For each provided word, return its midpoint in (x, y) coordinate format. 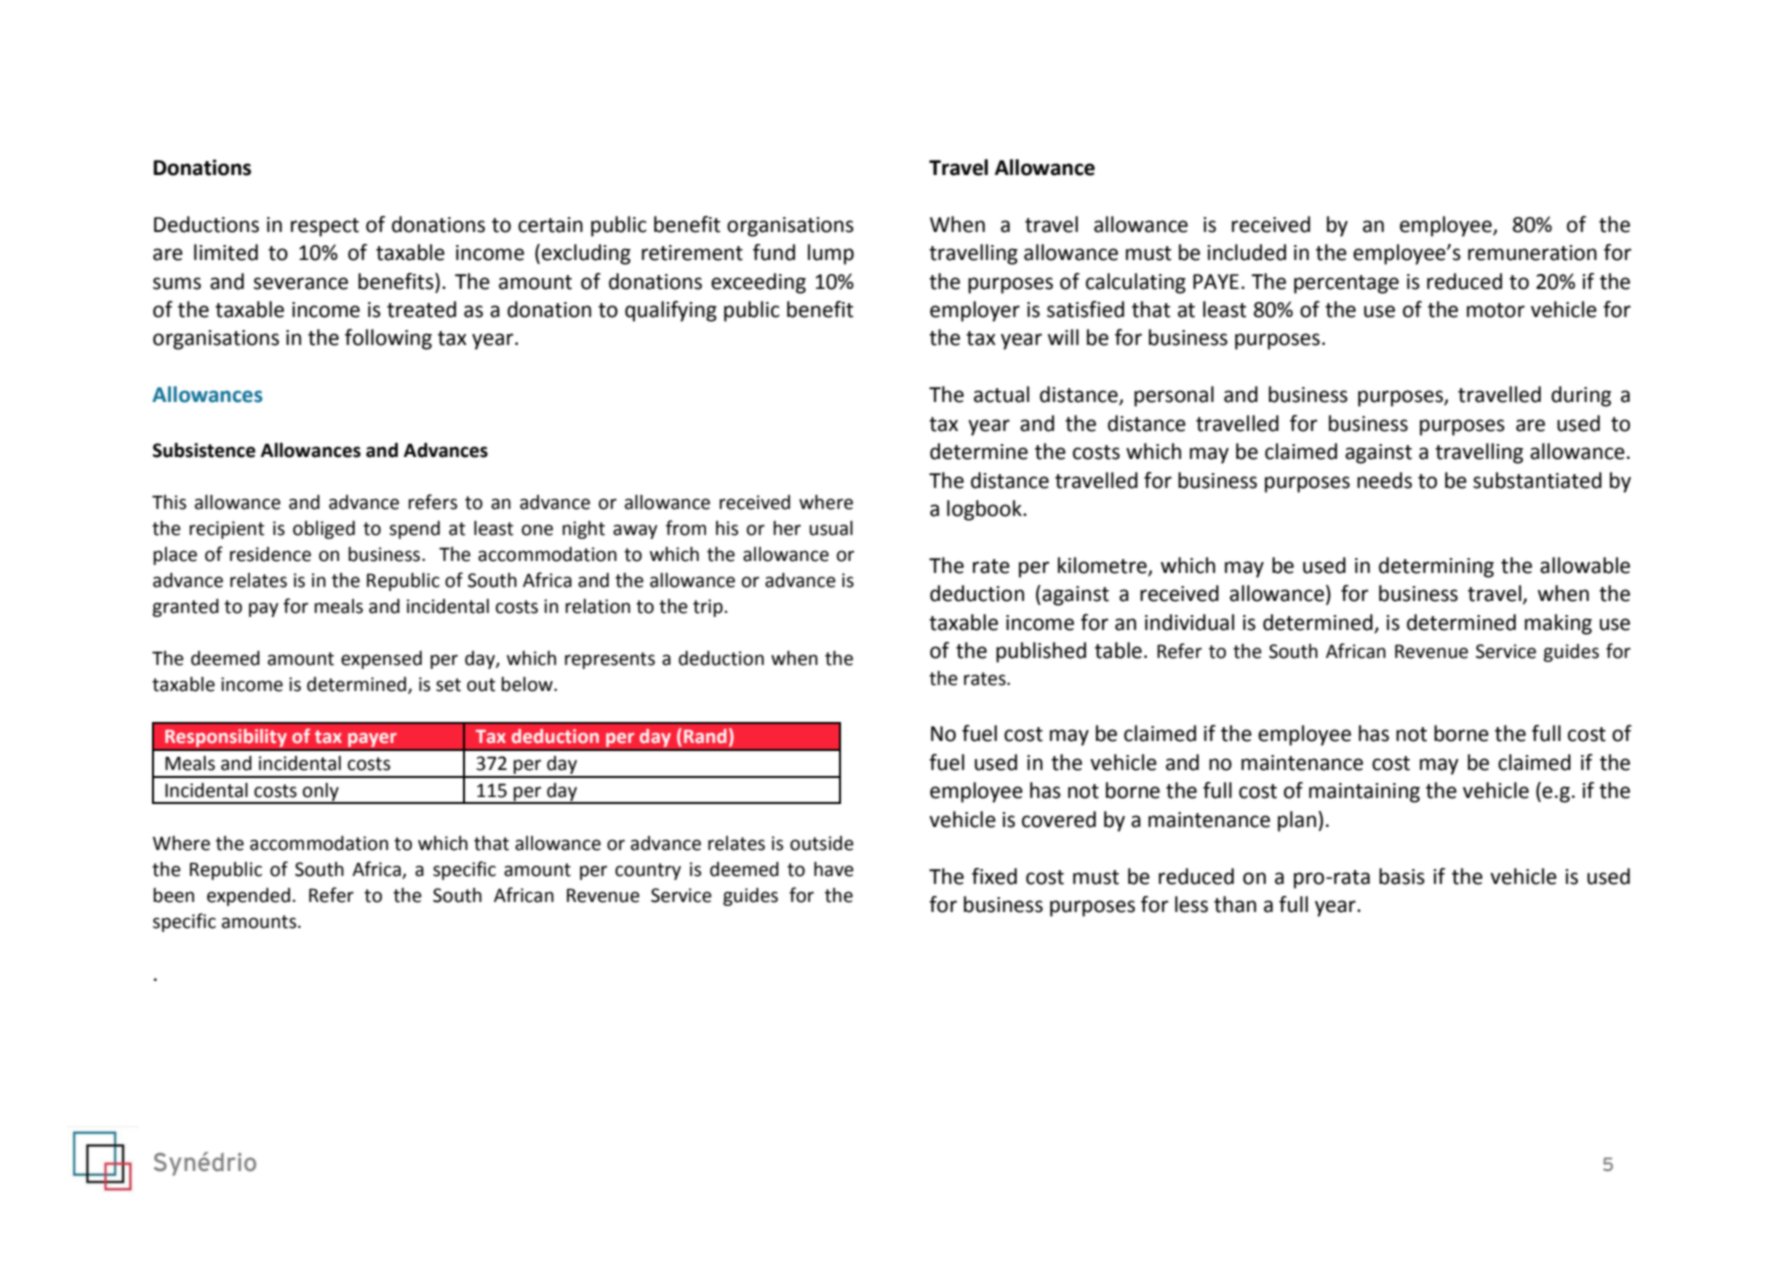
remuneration (1532, 253)
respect (325, 227)
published (1041, 652)
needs (1384, 480)
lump (831, 254)
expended (248, 897)
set (448, 685)
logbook (985, 510)
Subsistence (204, 450)
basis (1402, 876)
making (1558, 624)
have (834, 869)
